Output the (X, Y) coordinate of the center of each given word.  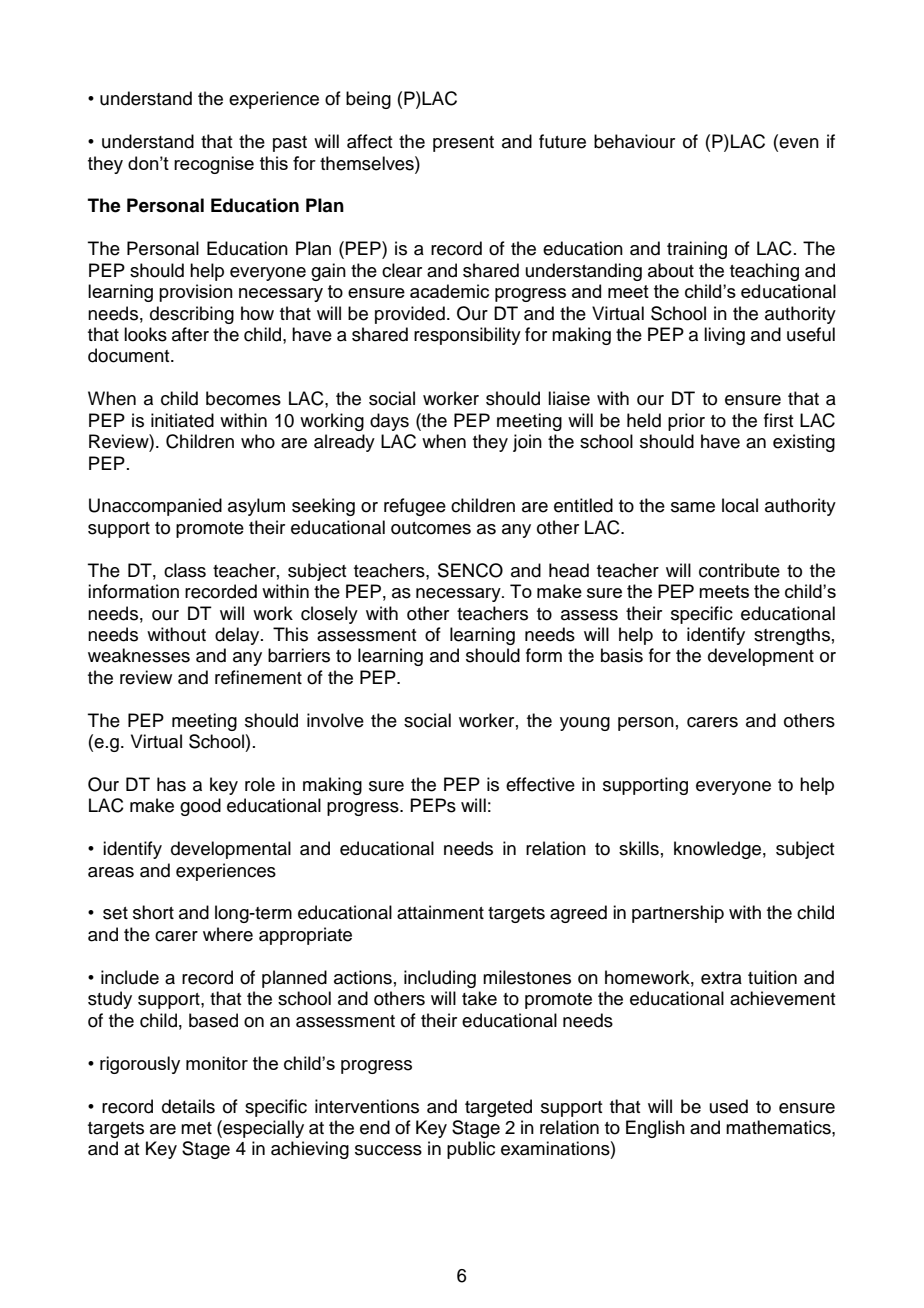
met (196, 1128)
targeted (498, 1108)
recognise (214, 165)
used (729, 1106)
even (798, 143)
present (463, 144)
